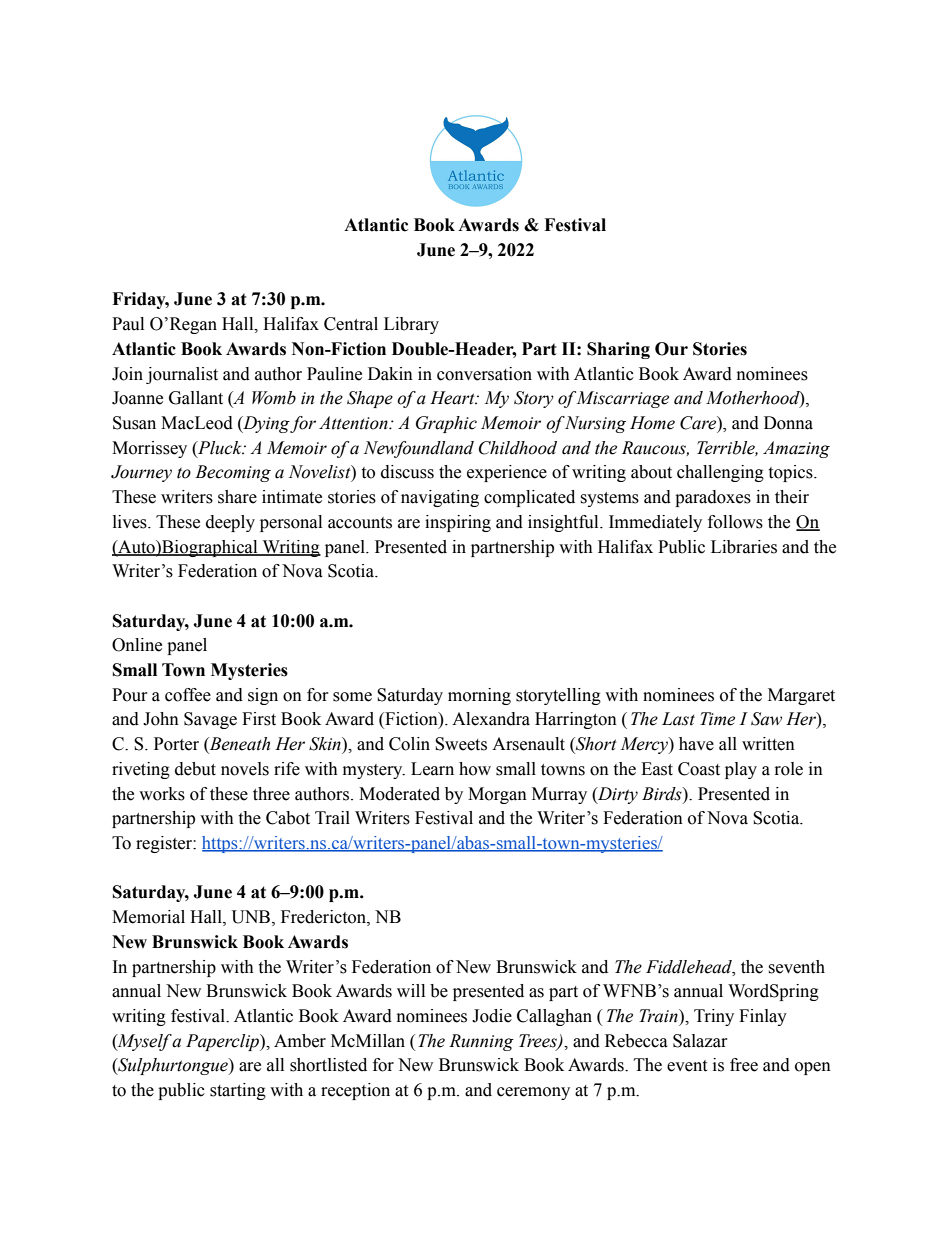 This screenshot has width=952, height=1233. What do you see at coordinates (735, 522) in the screenshot?
I see `follows` at bounding box center [735, 522].
